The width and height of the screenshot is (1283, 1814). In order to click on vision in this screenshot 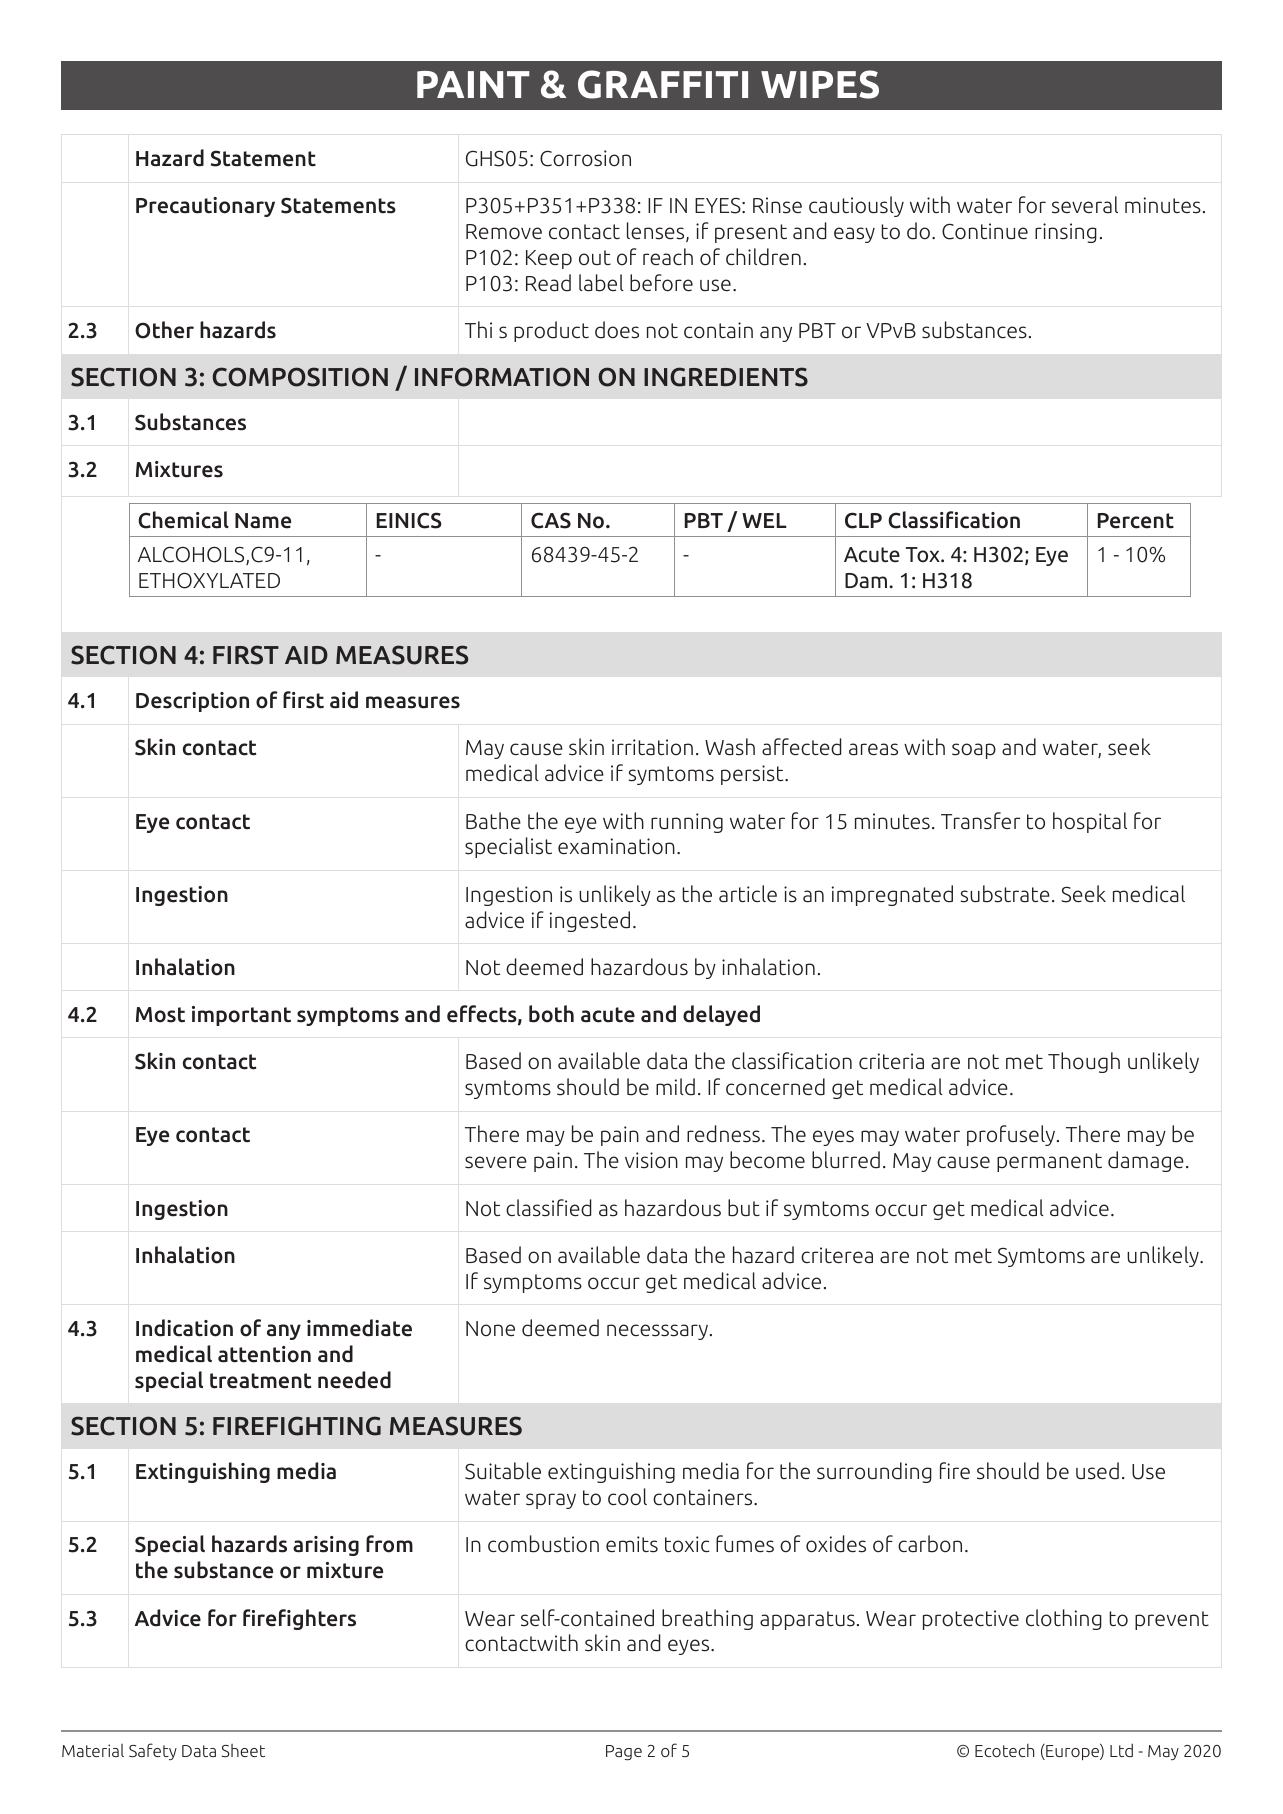, I will do `click(651, 1160)`.
